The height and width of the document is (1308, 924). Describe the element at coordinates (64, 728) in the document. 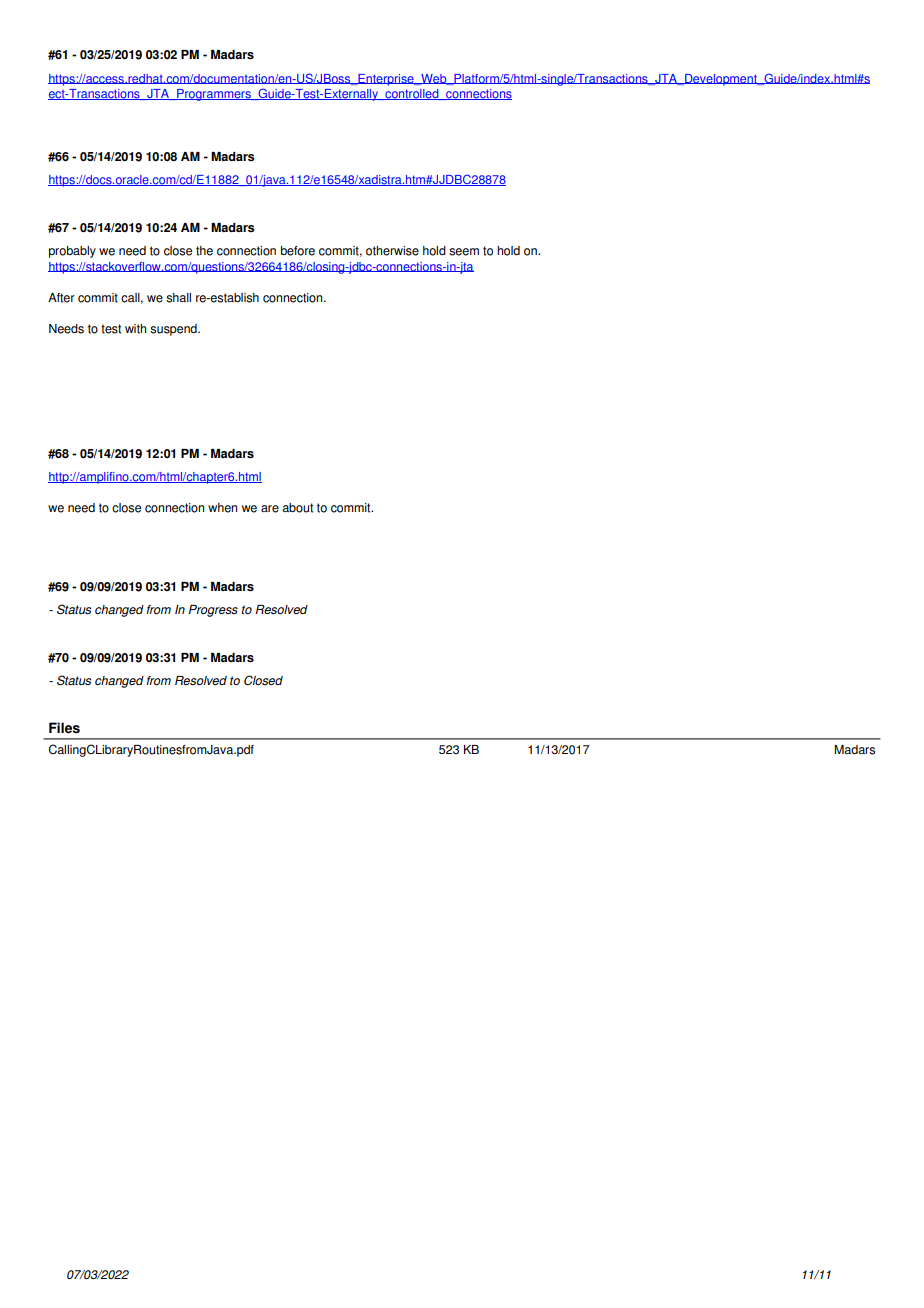

I see `Files` at that location.
